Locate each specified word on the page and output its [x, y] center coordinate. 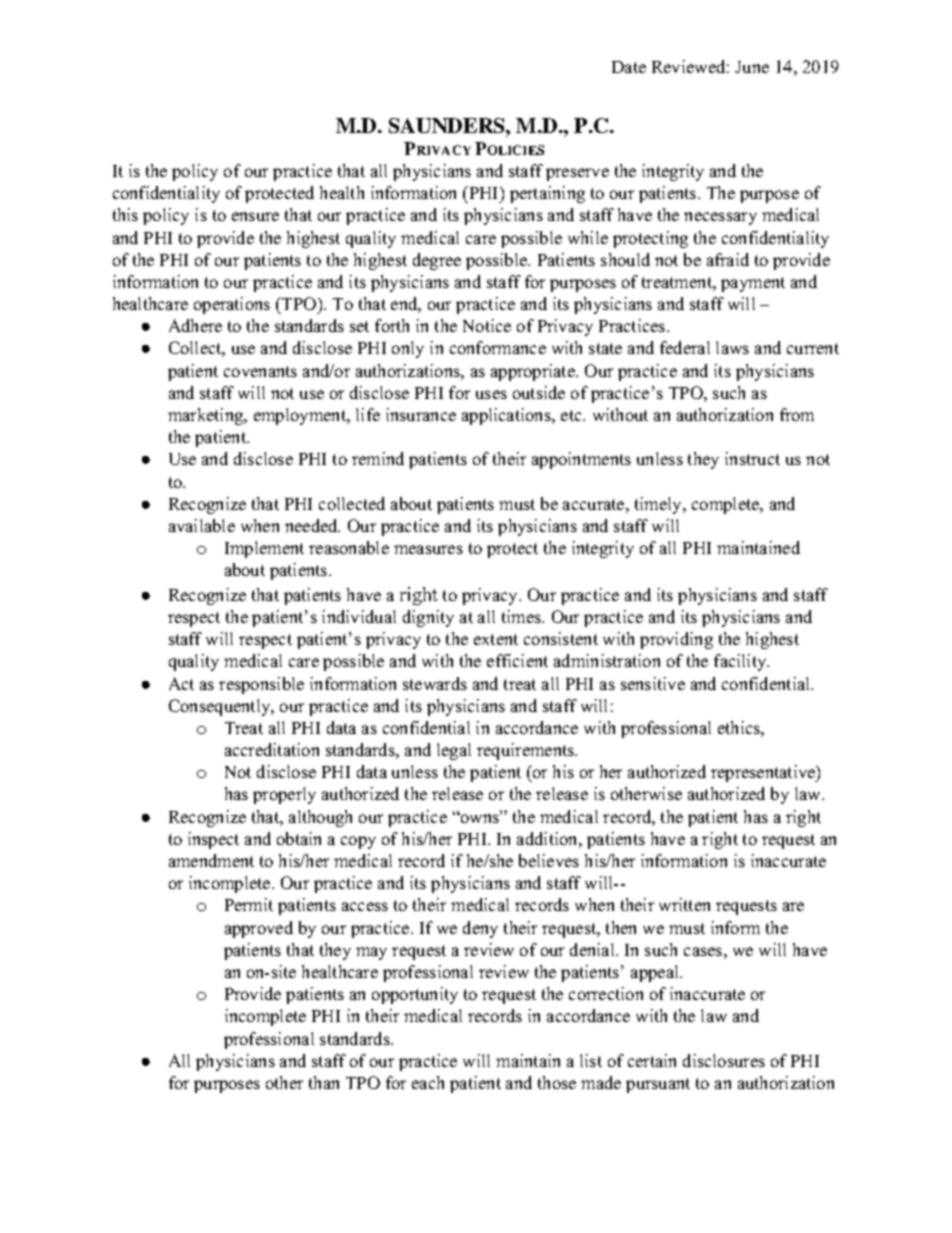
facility [741, 662]
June [752, 67]
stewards [435, 683]
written [684, 904]
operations [232, 305]
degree [437, 261]
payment [753, 284]
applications [507, 416]
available [202, 525]
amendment [211, 860]
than [324, 1082]
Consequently [221, 707]
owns [479, 818]
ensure [255, 216]
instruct [752, 458]
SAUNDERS [448, 125]
